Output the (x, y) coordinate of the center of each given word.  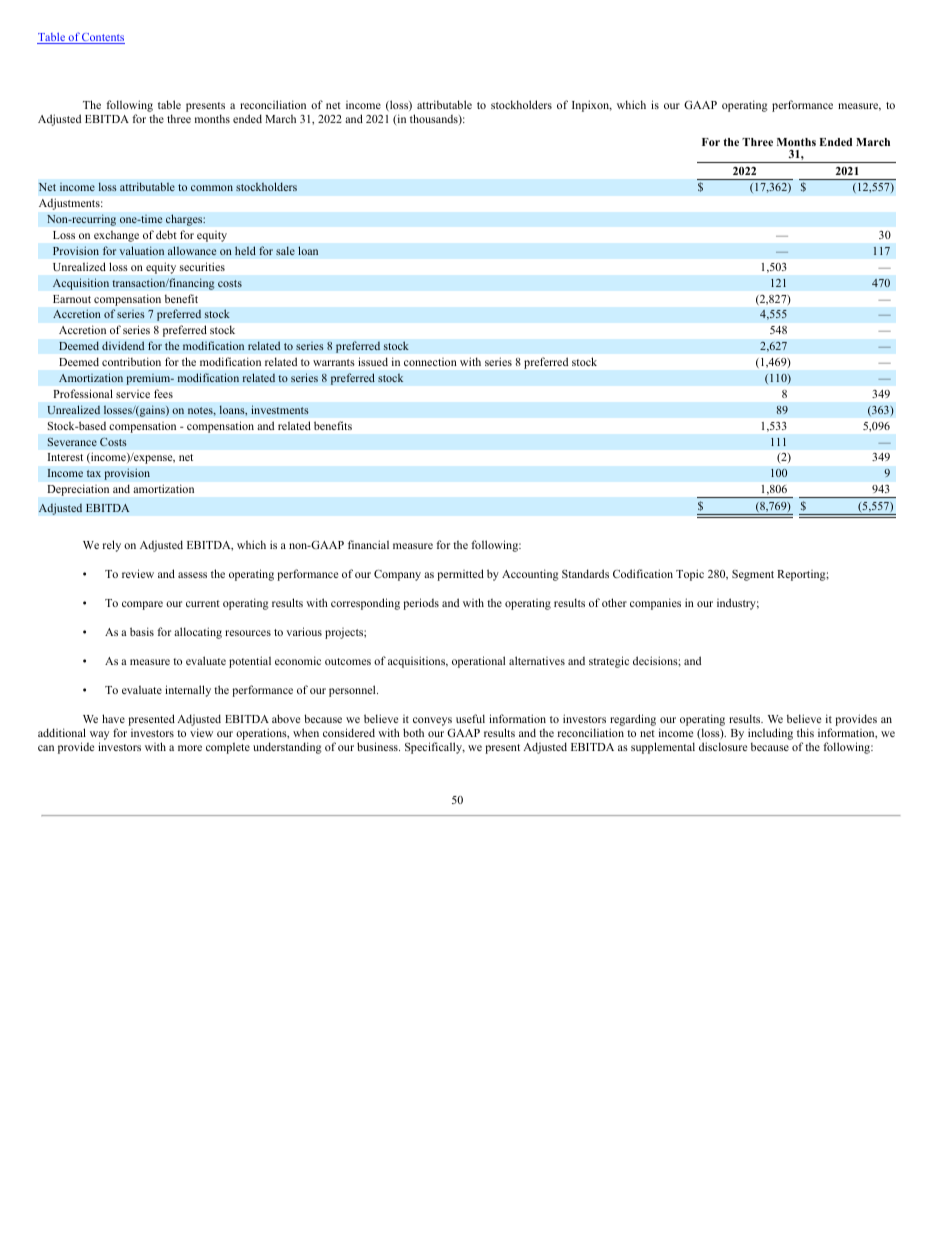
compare (142, 605)
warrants (334, 362)
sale (285, 250)
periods (421, 604)
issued (373, 361)
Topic (690, 575)
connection (430, 362)
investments (280, 409)
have (113, 718)
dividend (123, 345)
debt (166, 234)
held (245, 250)
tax (94, 473)
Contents (102, 38)
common (212, 188)
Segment (753, 575)
